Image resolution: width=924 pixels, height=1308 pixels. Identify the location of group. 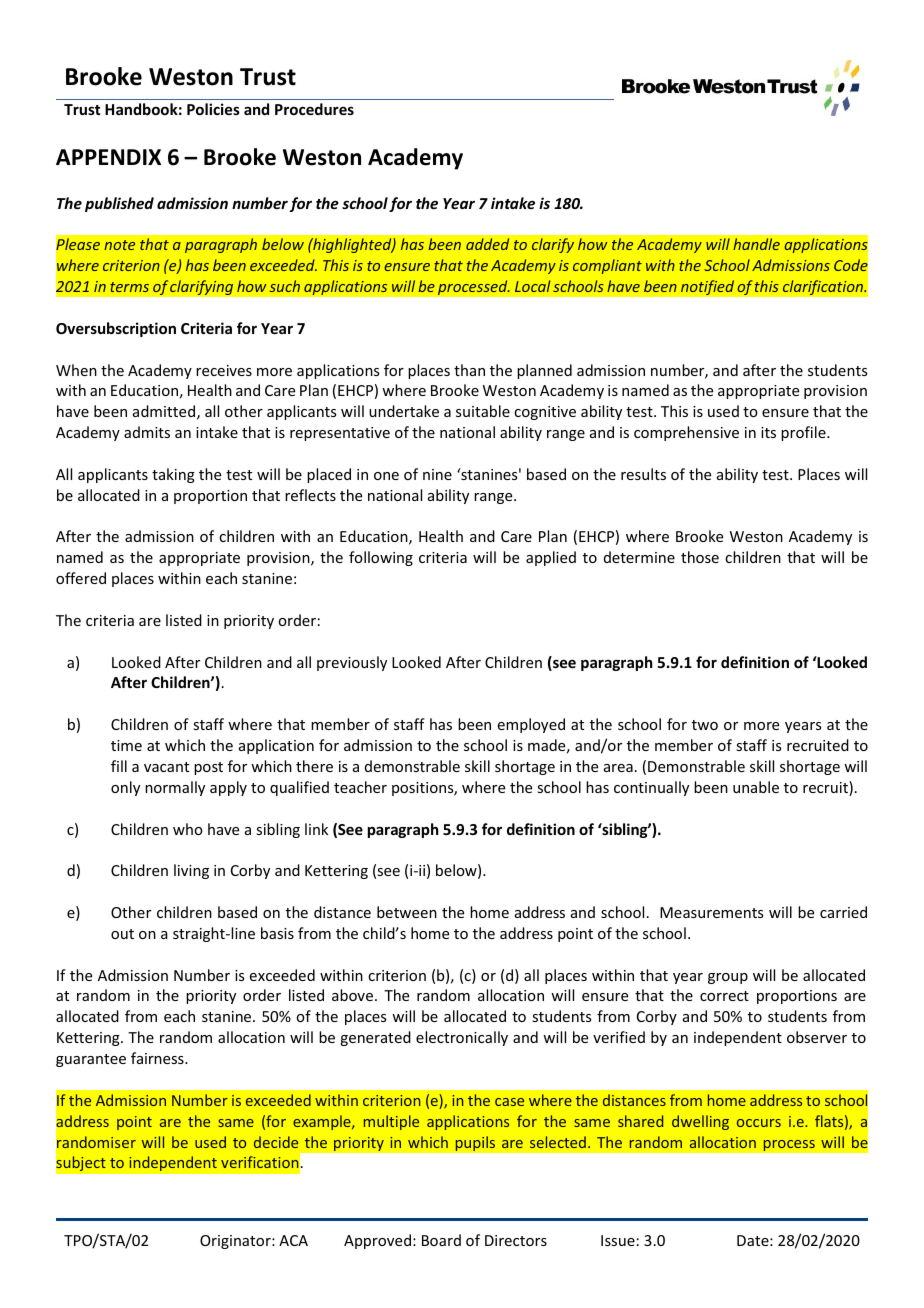
(728, 978).
